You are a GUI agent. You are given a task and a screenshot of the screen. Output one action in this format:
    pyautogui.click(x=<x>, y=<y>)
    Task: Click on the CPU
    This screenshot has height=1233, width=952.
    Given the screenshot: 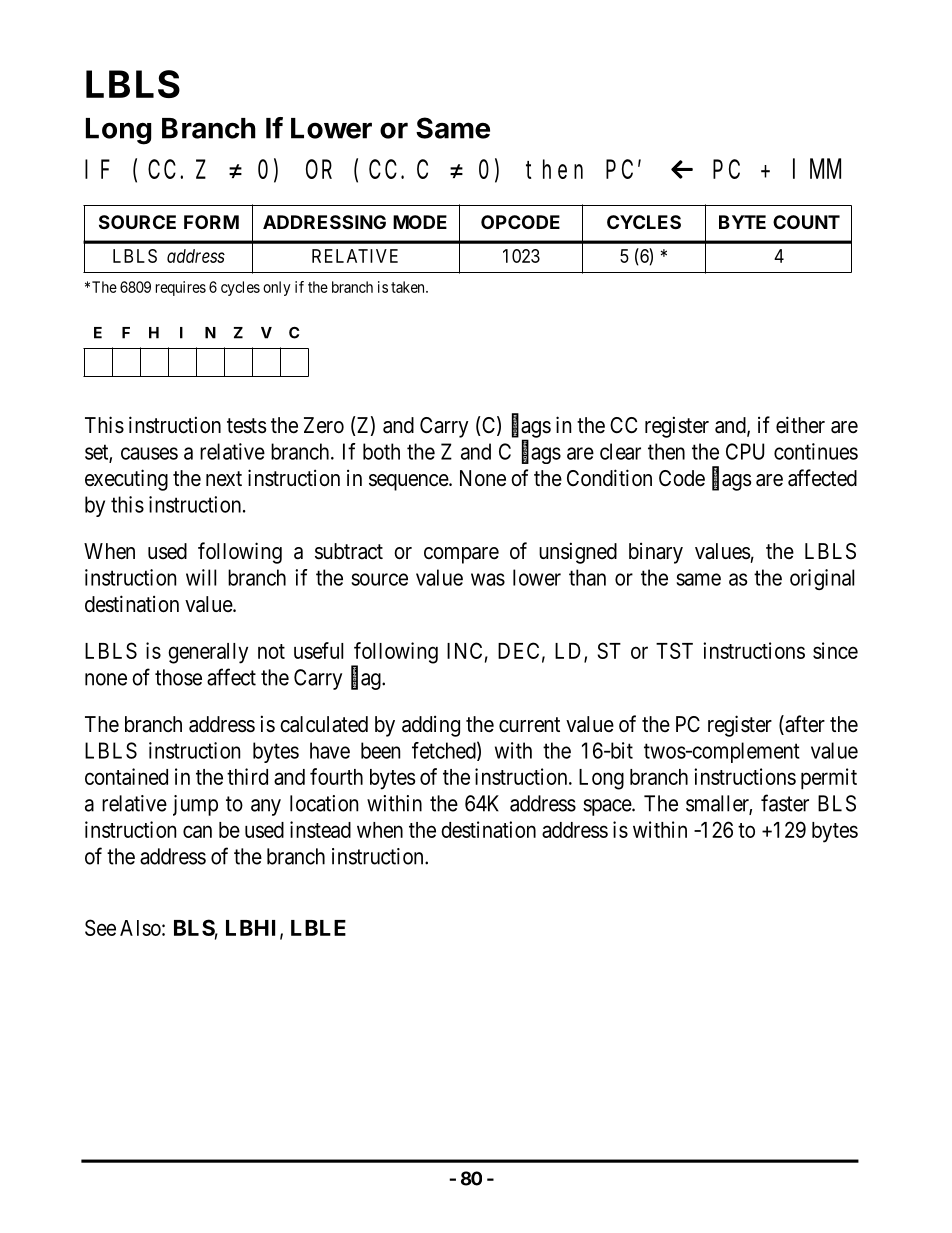 What is the action you would take?
    pyautogui.click(x=745, y=451)
